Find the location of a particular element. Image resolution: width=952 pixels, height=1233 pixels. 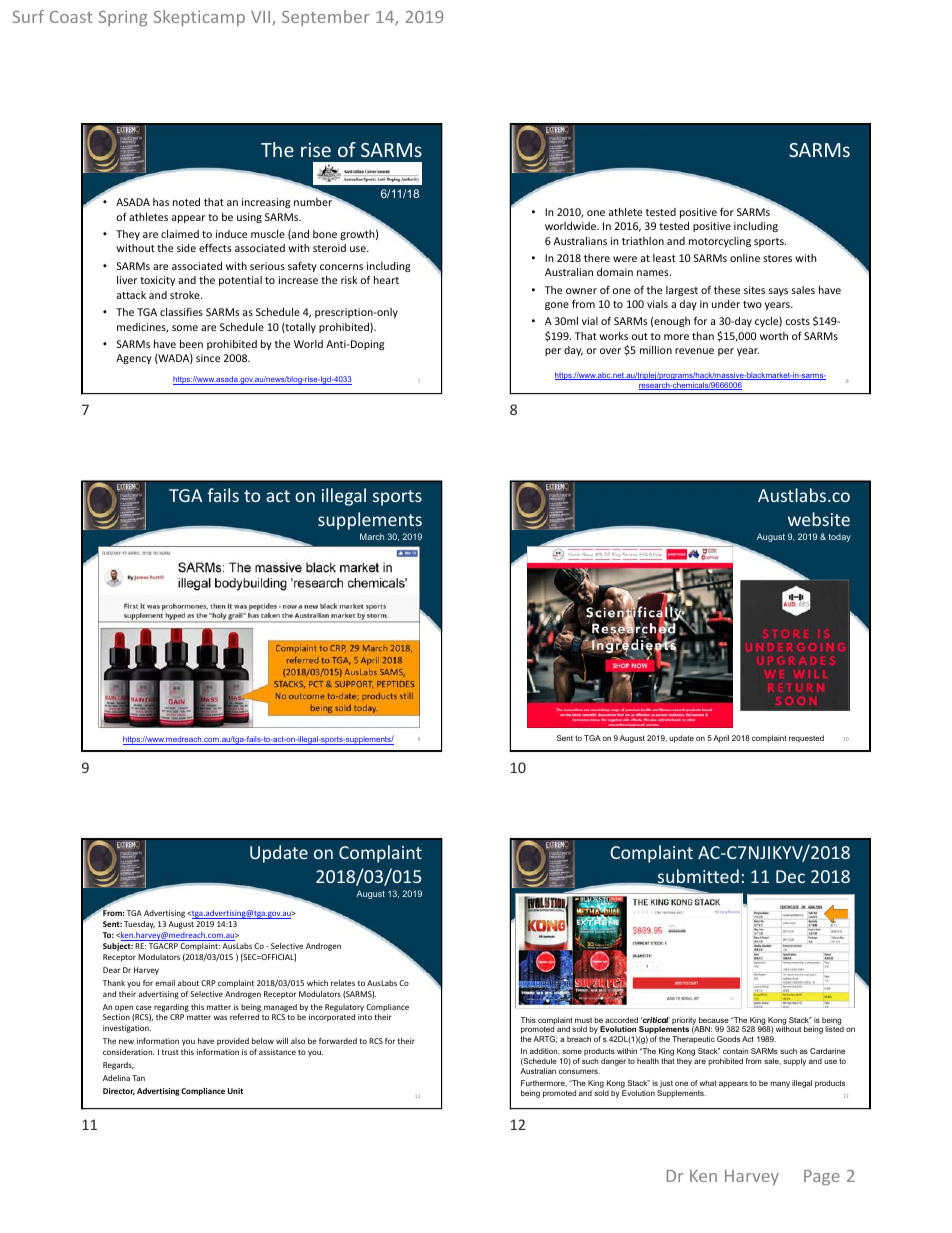

today is located at coordinates (840, 538).
